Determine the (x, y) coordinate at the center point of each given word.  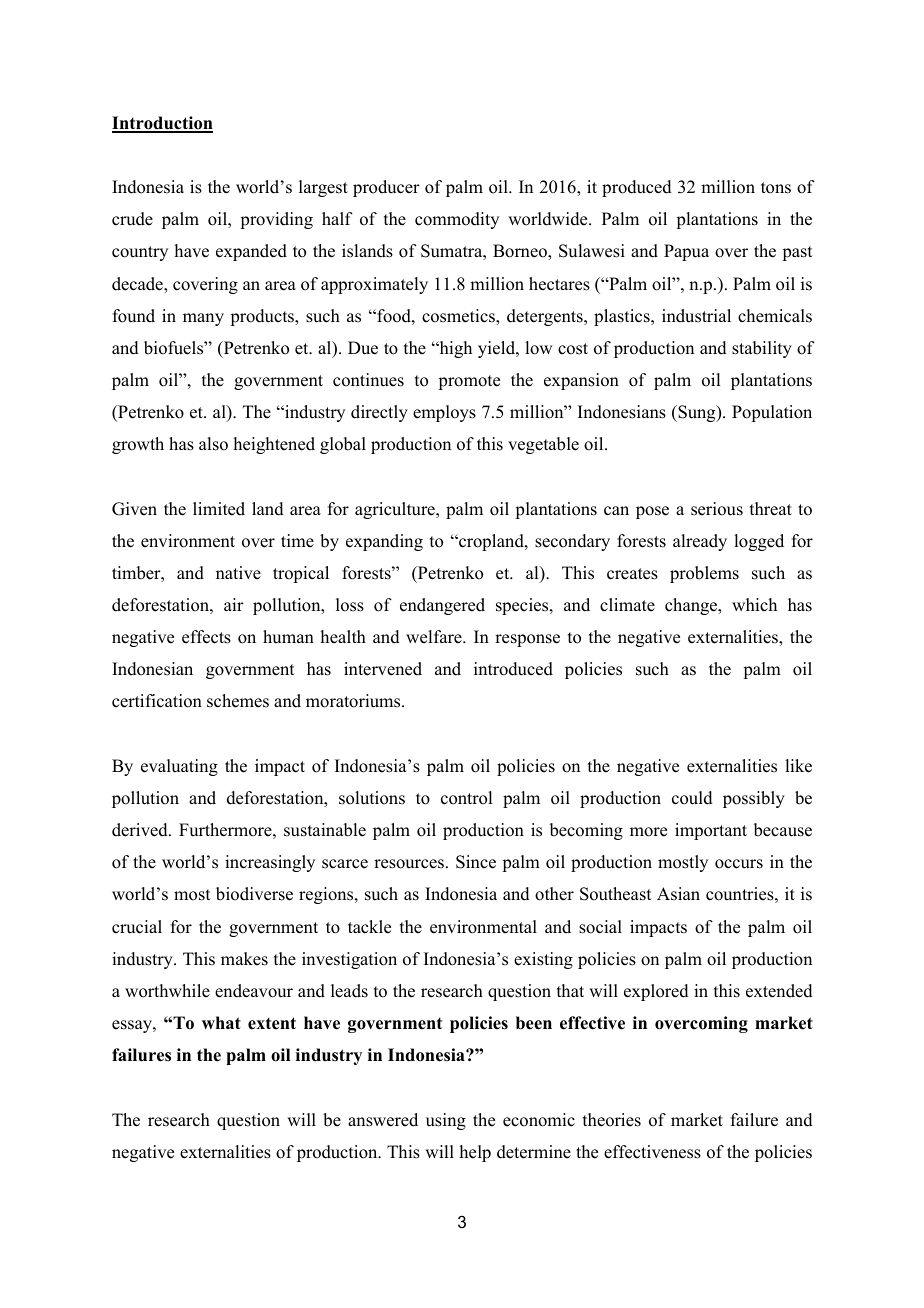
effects (206, 637)
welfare (435, 637)
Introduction (162, 124)
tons (776, 188)
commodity (457, 220)
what (221, 1022)
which (754, 605)
